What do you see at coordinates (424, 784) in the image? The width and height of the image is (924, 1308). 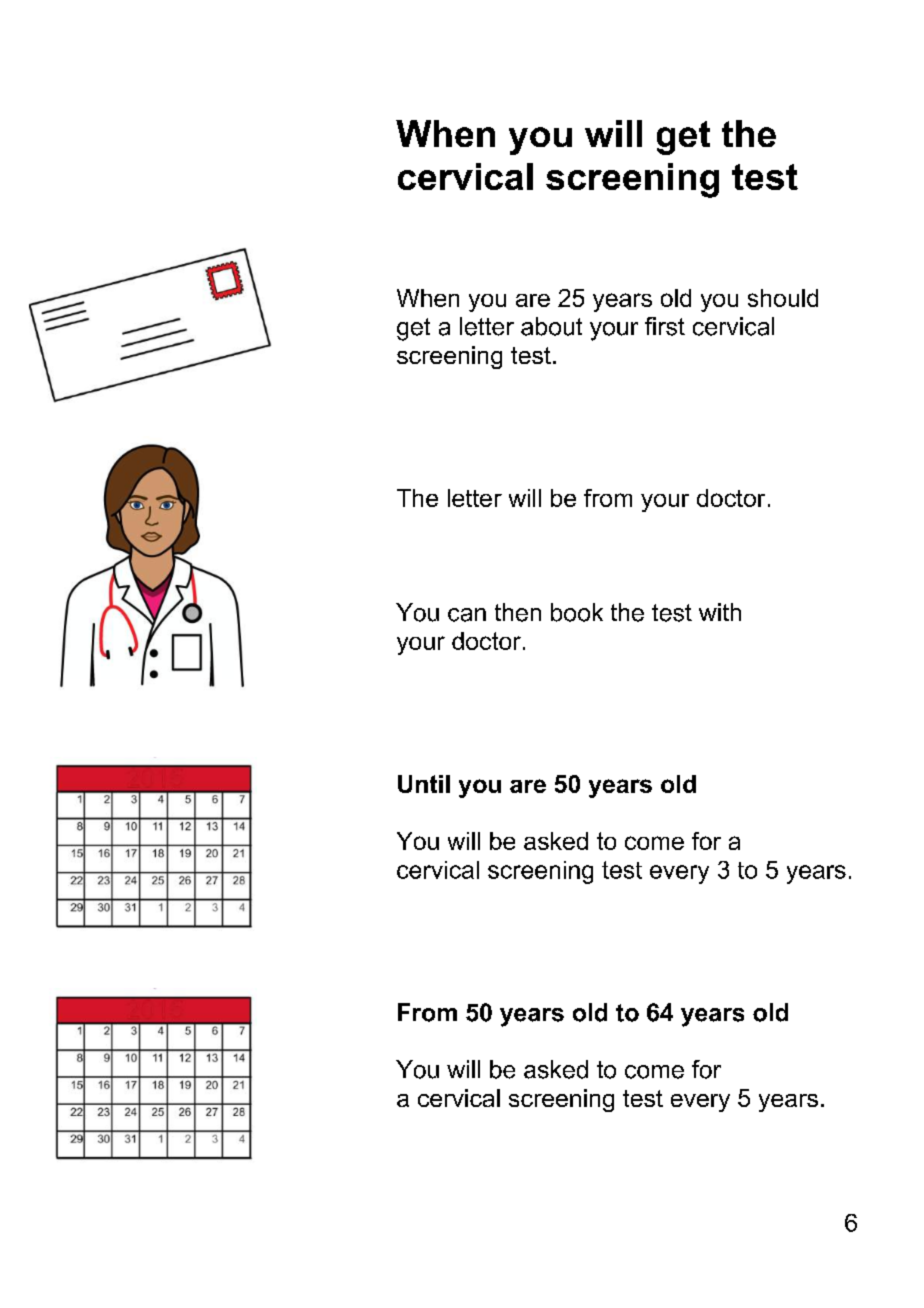 I see `Until` at bounding box center [424, 784].
